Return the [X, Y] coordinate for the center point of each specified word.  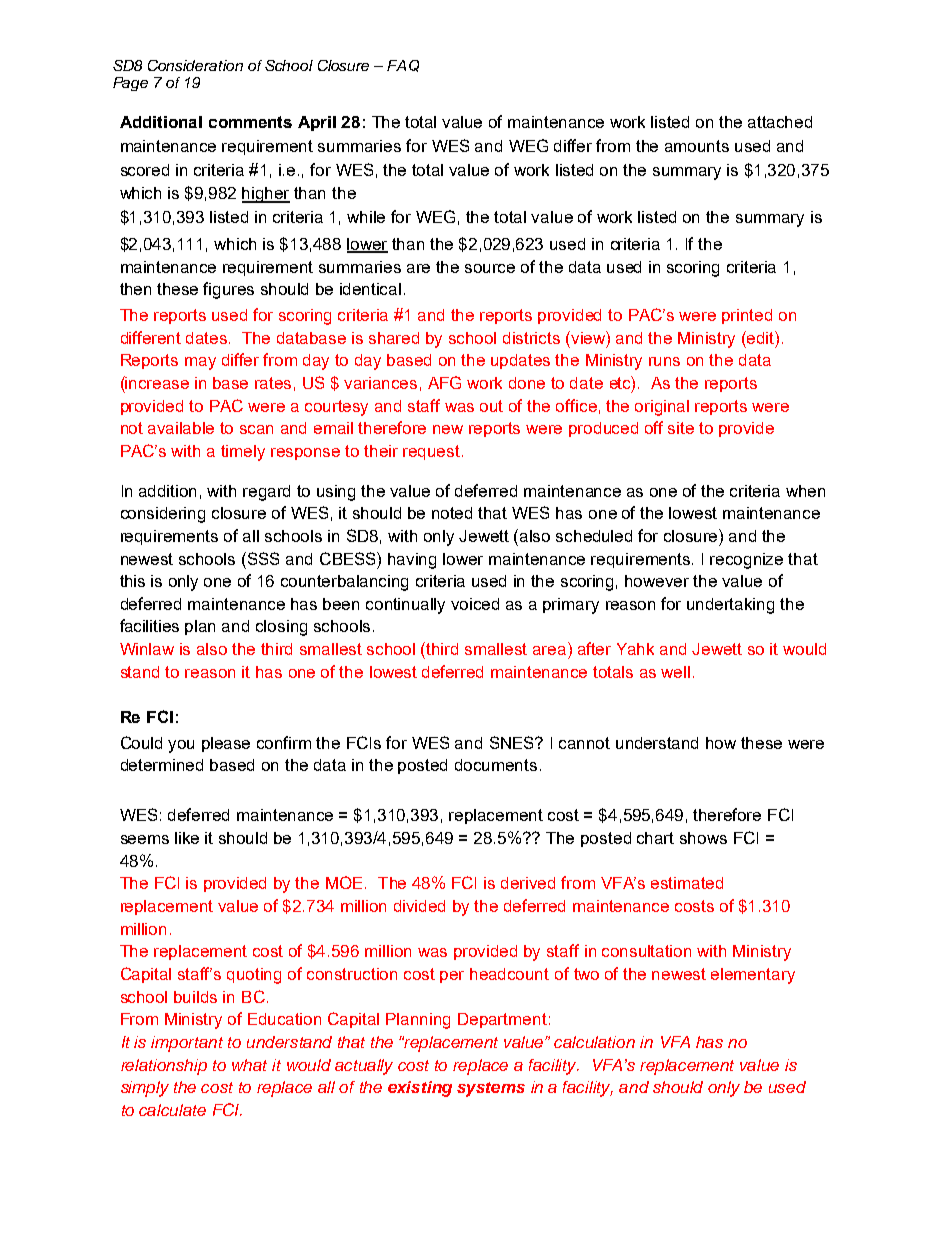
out [491, 406]
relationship [164, 1067]
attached [780, 122]
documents [496, 765]
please [226, 744]
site [681, 428]
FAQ [403, 66]
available [181, 428]
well [675, 672]
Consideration [195, 65]
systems [491, 1089]
